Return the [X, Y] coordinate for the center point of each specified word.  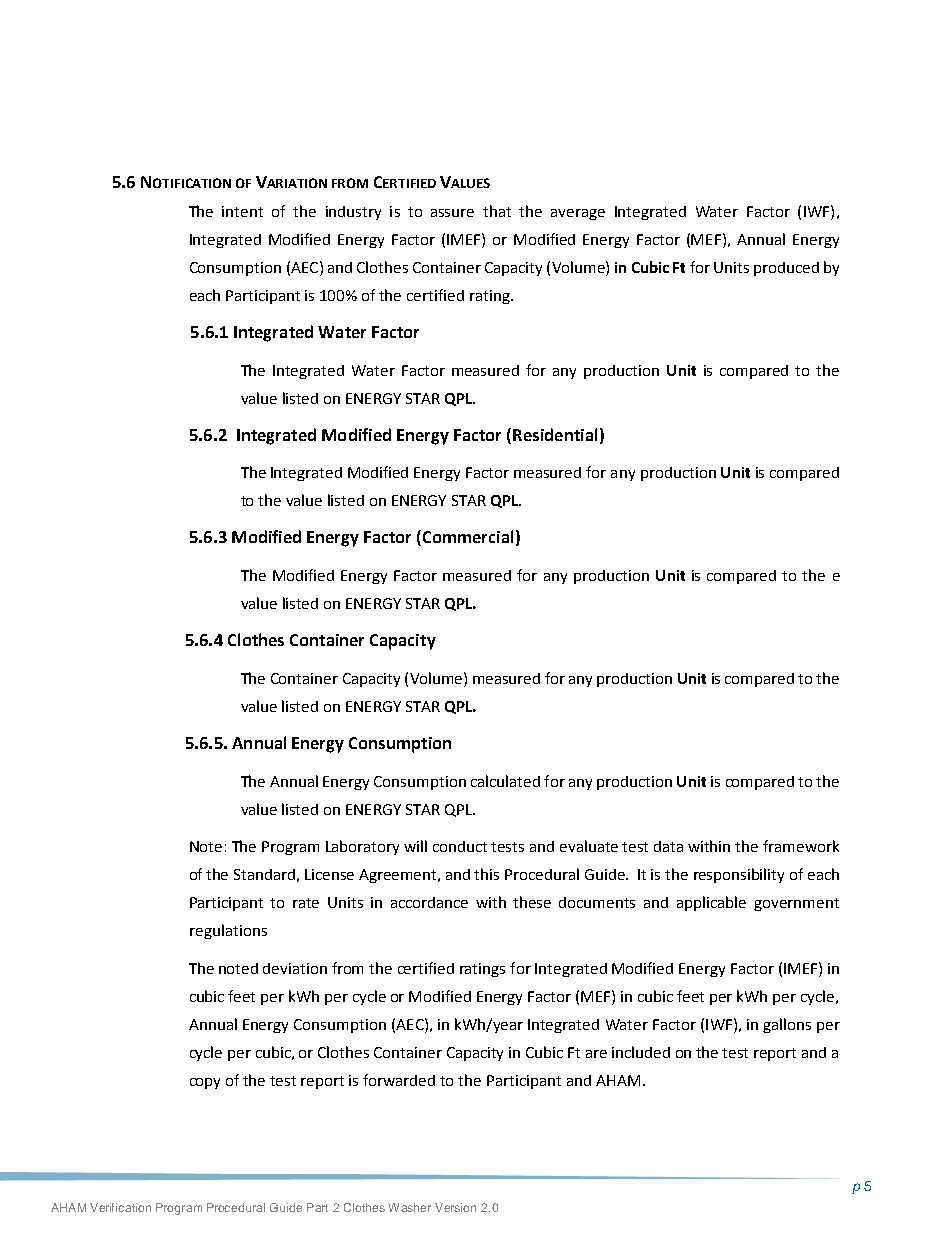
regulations [228, 931]
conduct [460, 846]
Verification [120, 1207]
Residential [555, 434]
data [668, 846]
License [329, 874]
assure [452, 213]
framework [801, 846]
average [578, 214]
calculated [505, 781]
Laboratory [362, 847]
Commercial [468, 536]
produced [786, 269]
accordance [429, 902]
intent [242, 211]
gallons [787, 1025]
